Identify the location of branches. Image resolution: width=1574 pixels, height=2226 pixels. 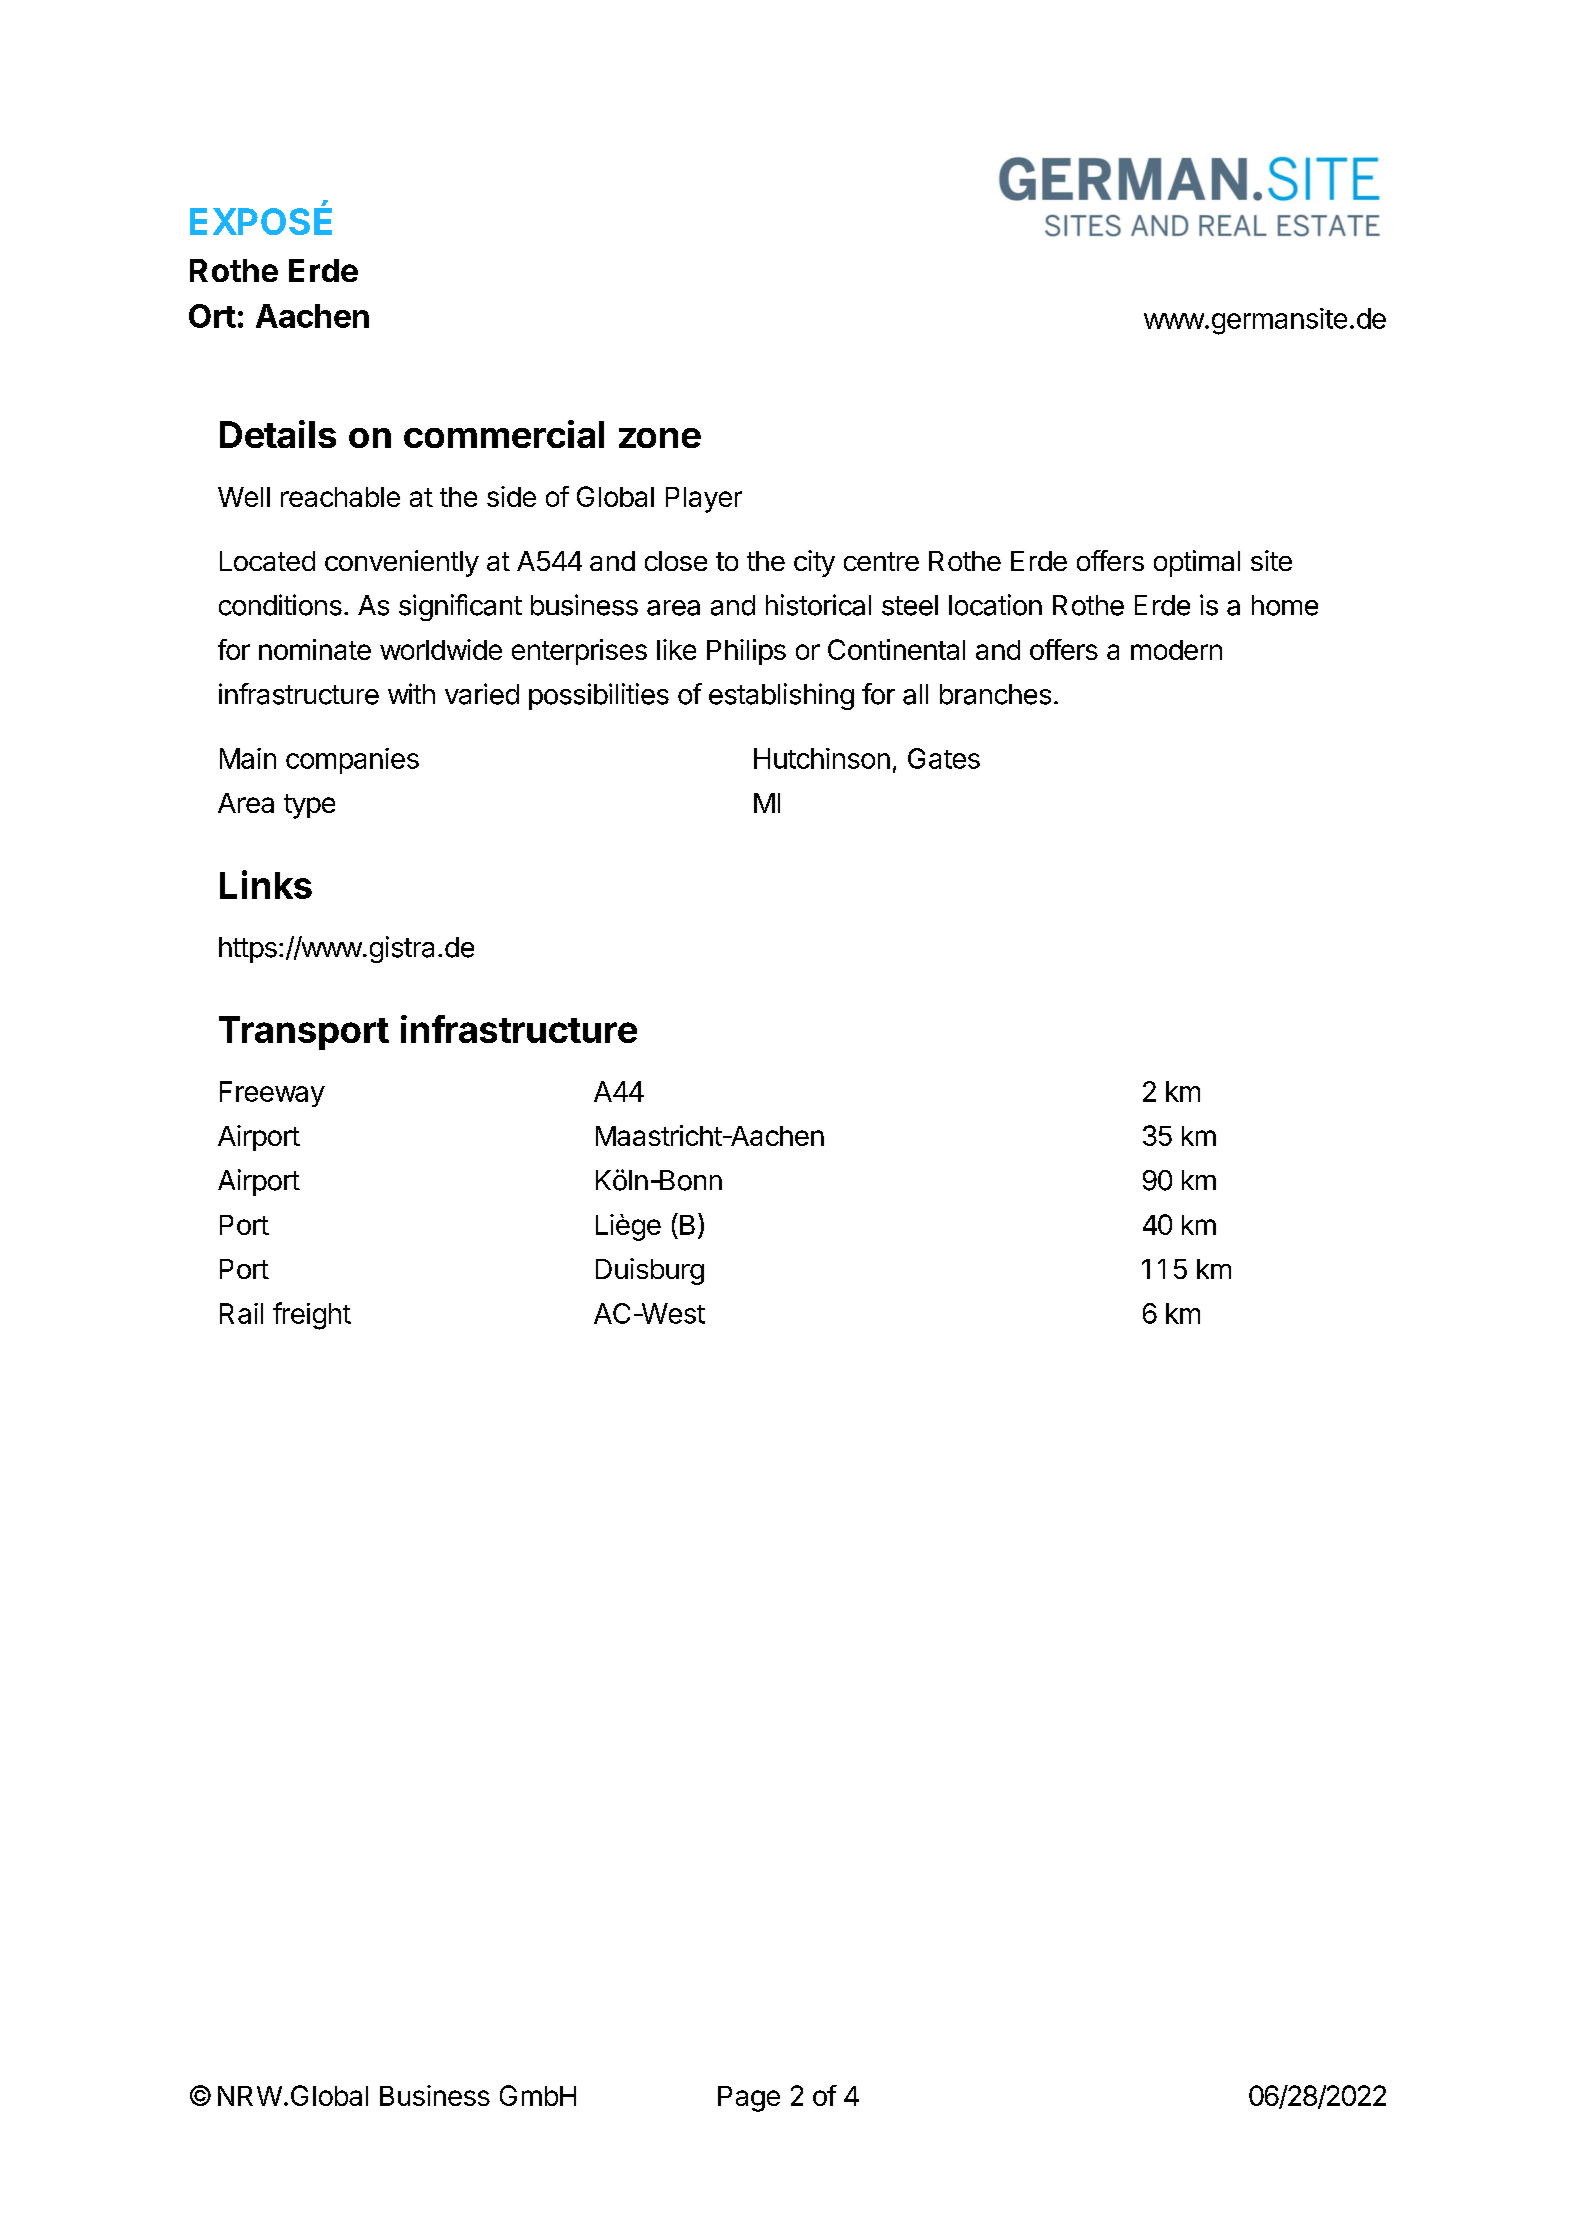
(995, 694).
